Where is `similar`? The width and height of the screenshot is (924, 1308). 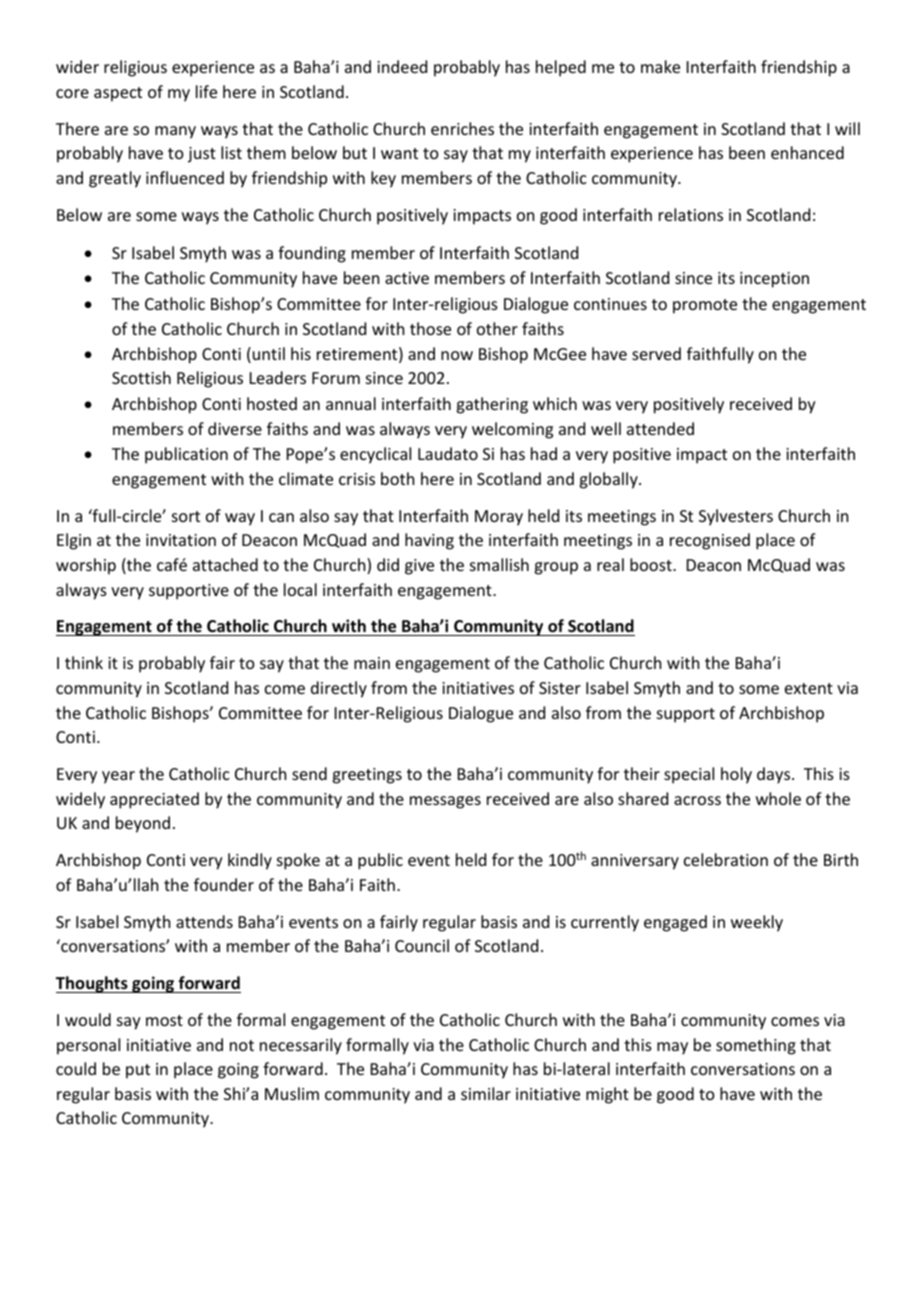
similar is located at coordinates (486, 1093).
